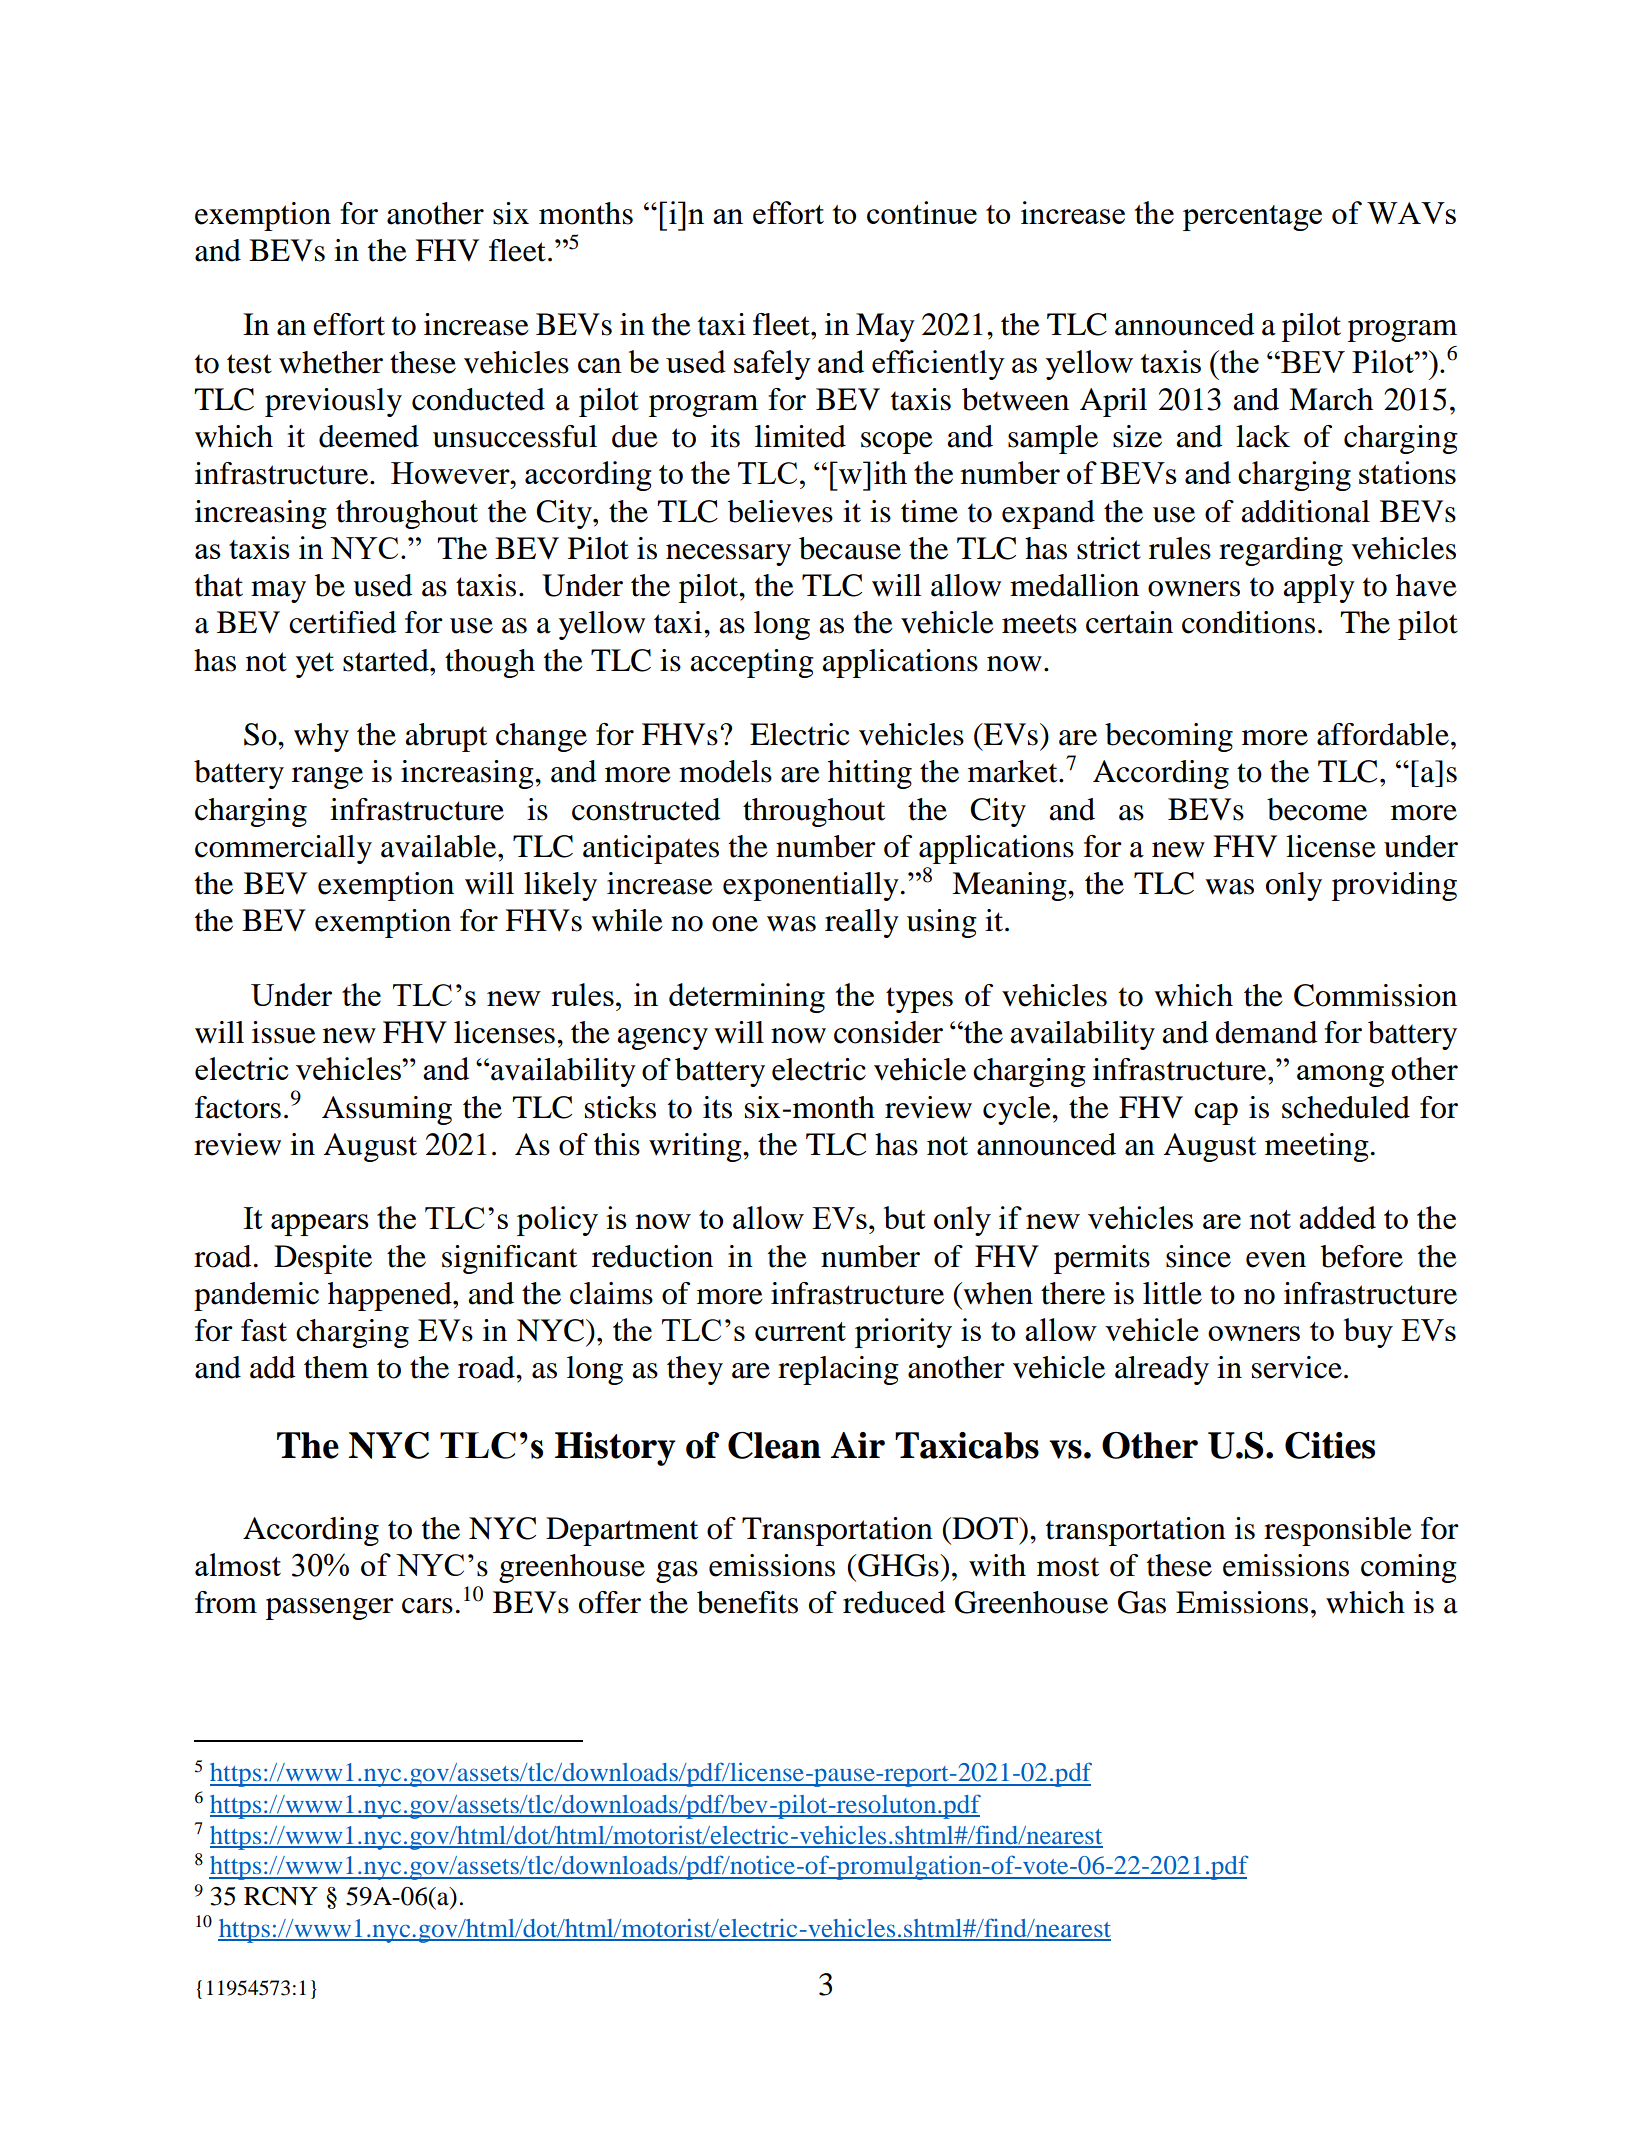 The height and width of the page is (2137, 1652). Describe the element at coordinates (922, 212) in the page. I see `continue` at that location.
